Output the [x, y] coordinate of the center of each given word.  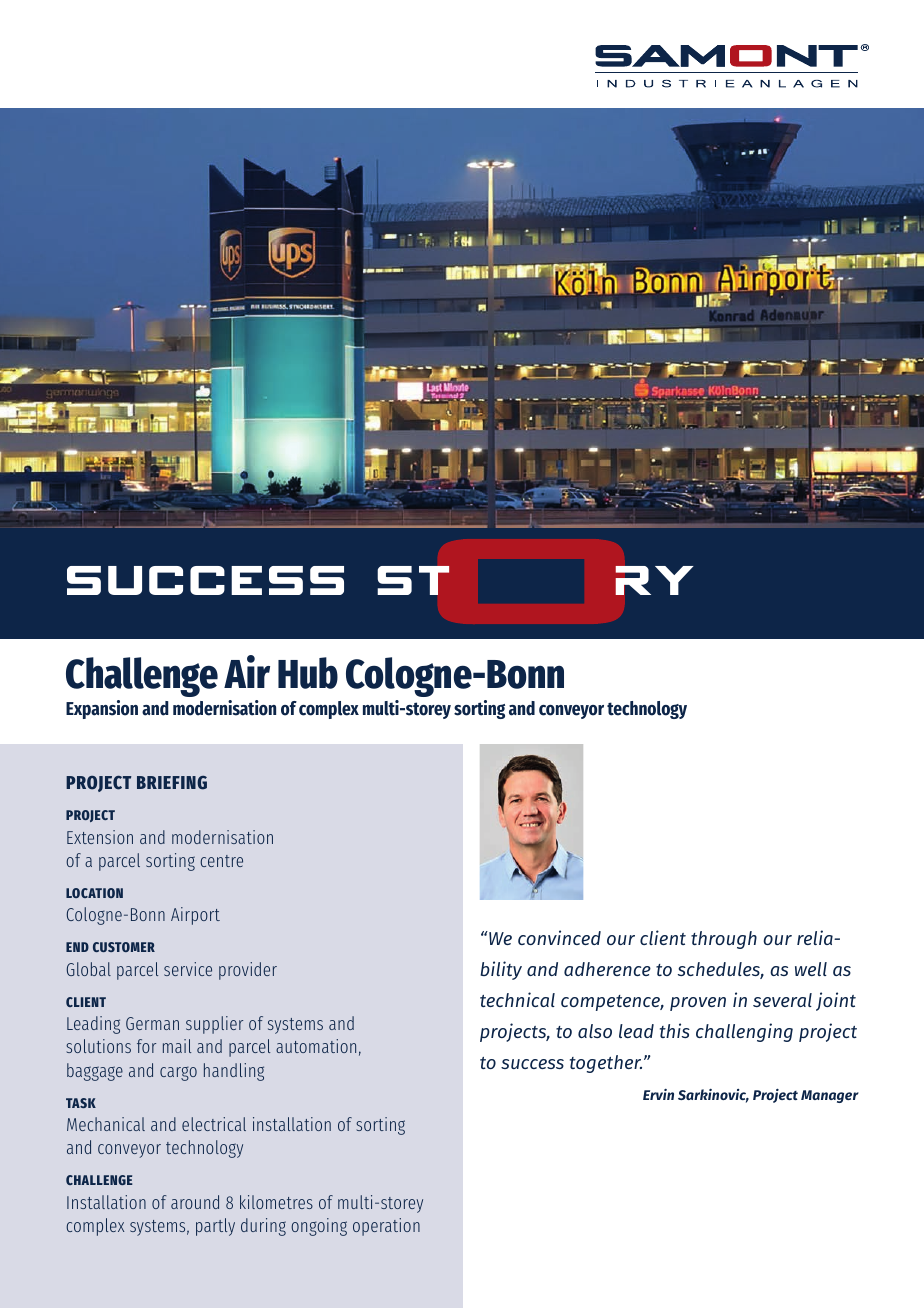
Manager [830, 1096]
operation [386, 1227]
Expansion [102, 709]
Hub [308, 673]
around [195, 1202]
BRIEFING [172, 783]
